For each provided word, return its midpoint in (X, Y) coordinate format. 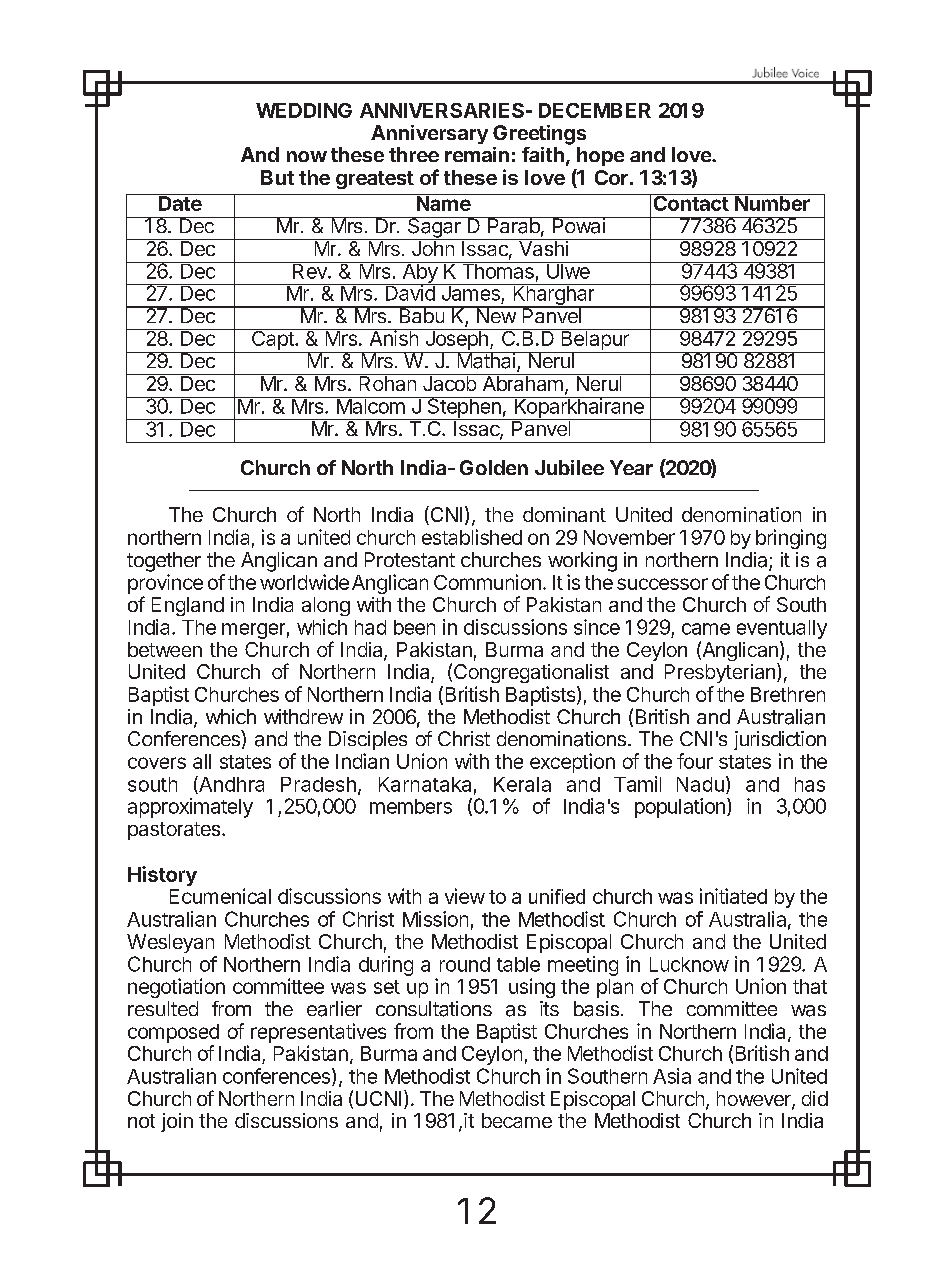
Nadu (700, 784)
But (277, 177)
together (164, 562)
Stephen (464, 408)
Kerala (522, 784)
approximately (190, 808)
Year (631, 467)
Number (772, 202)
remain (477, 154)
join (177, 1122)
